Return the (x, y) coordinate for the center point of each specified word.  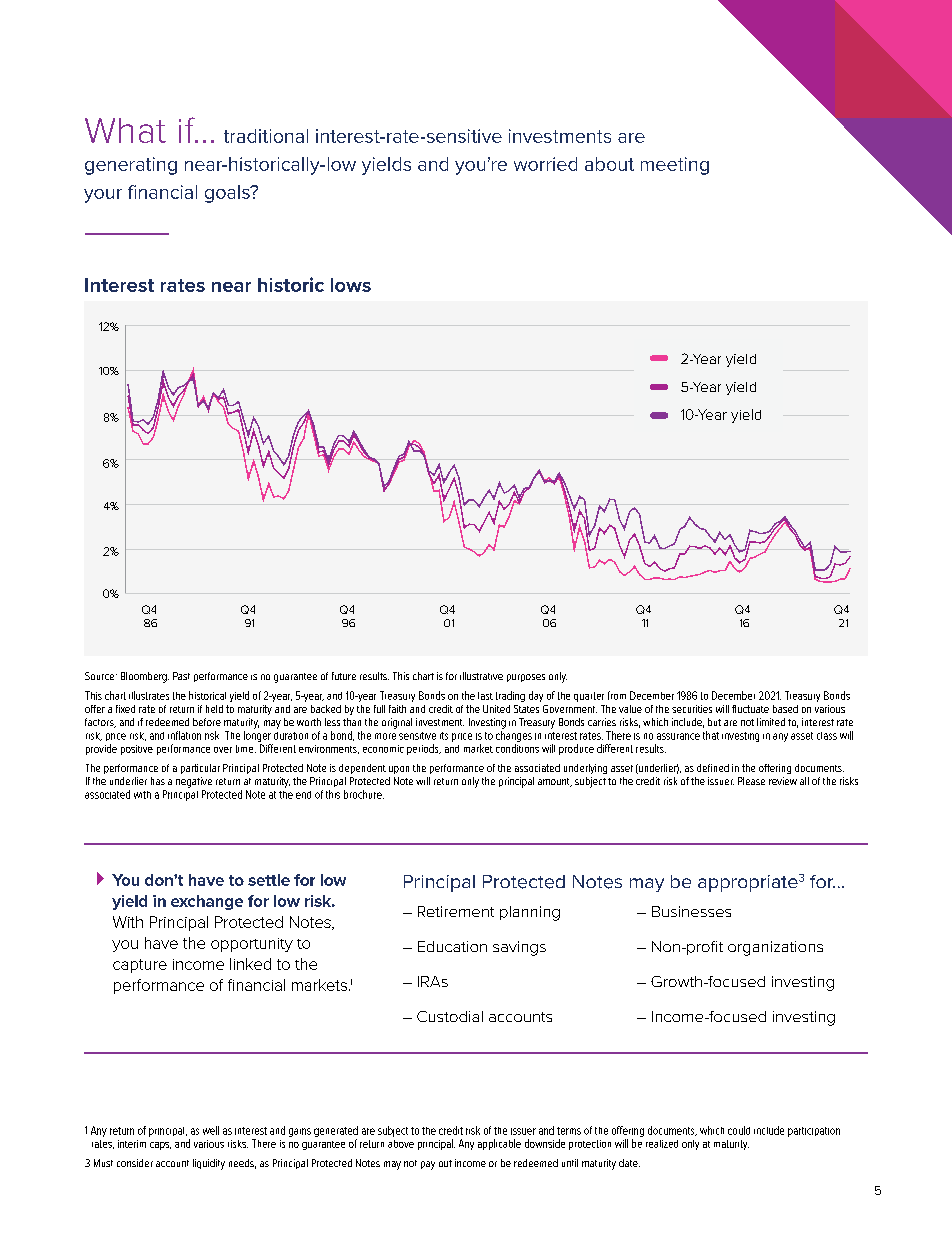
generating (131, 166)
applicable (499, 1144)
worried (545, 164)
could (739, 1130)
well (211, 1130)
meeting (675, 166)
